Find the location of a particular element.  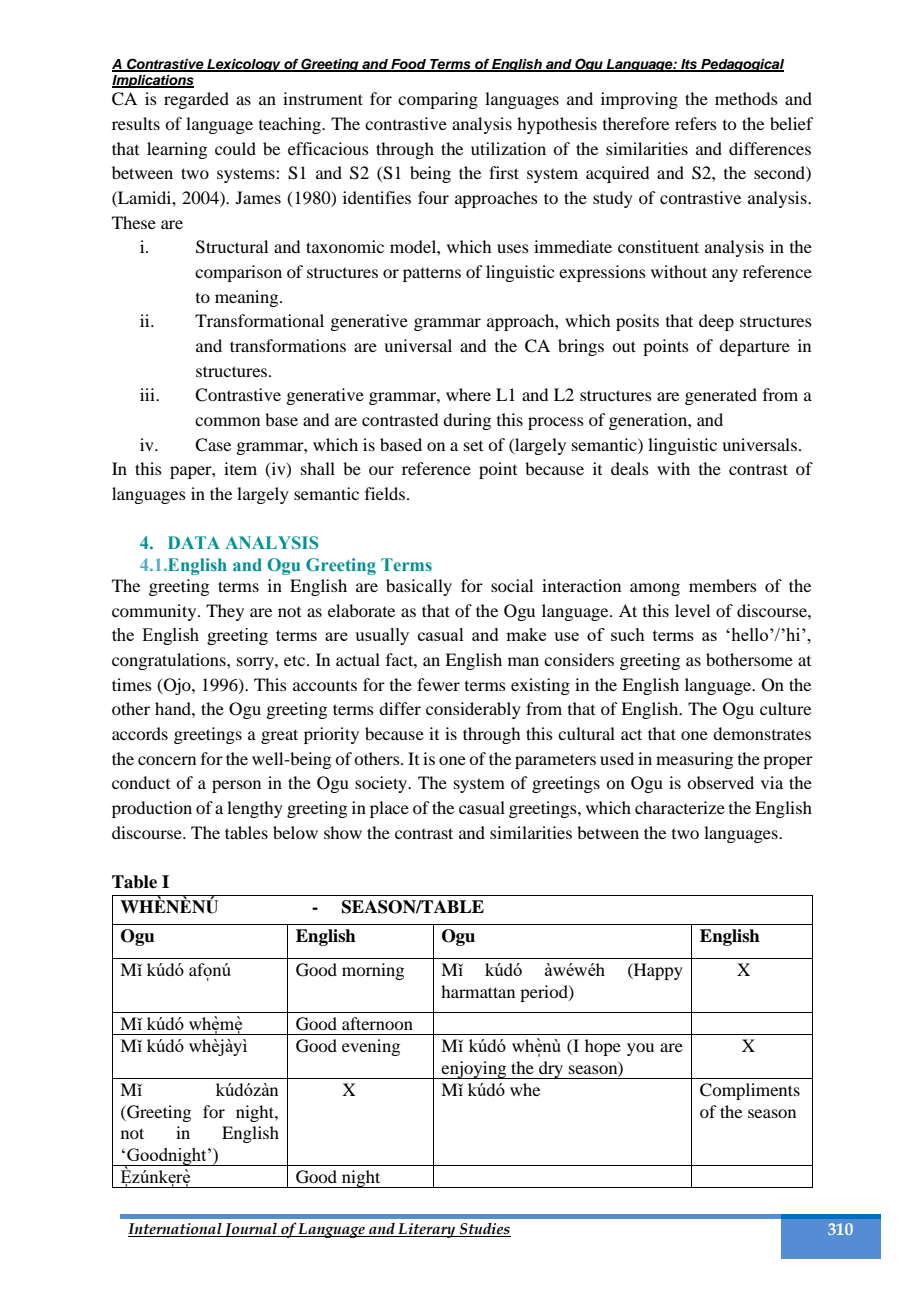

comparing is located at coordinates (438, 100).
